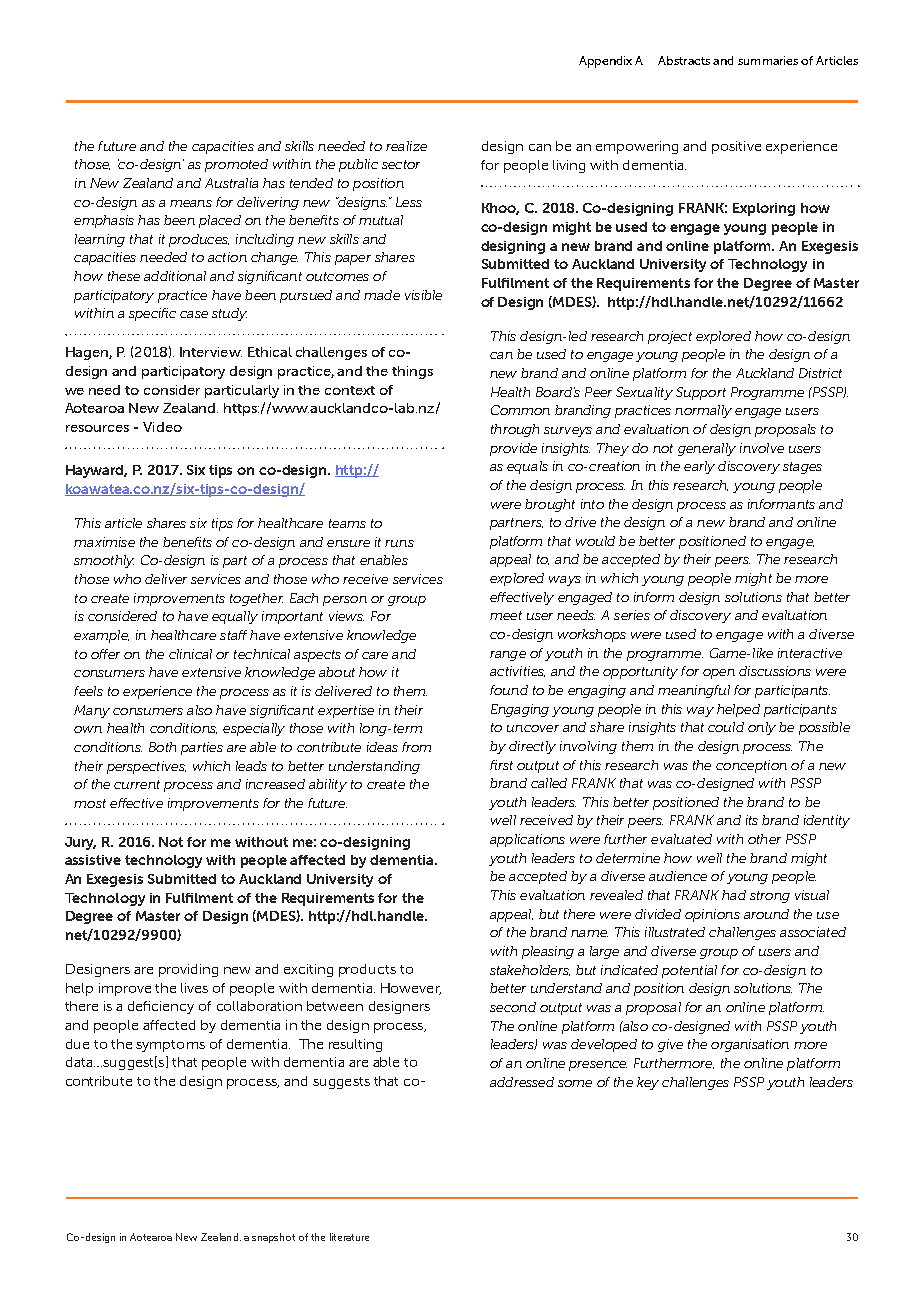 Image resolution: width=924 pixels, height=1308 pixels. I want to click on realize, so click(406, 146).
